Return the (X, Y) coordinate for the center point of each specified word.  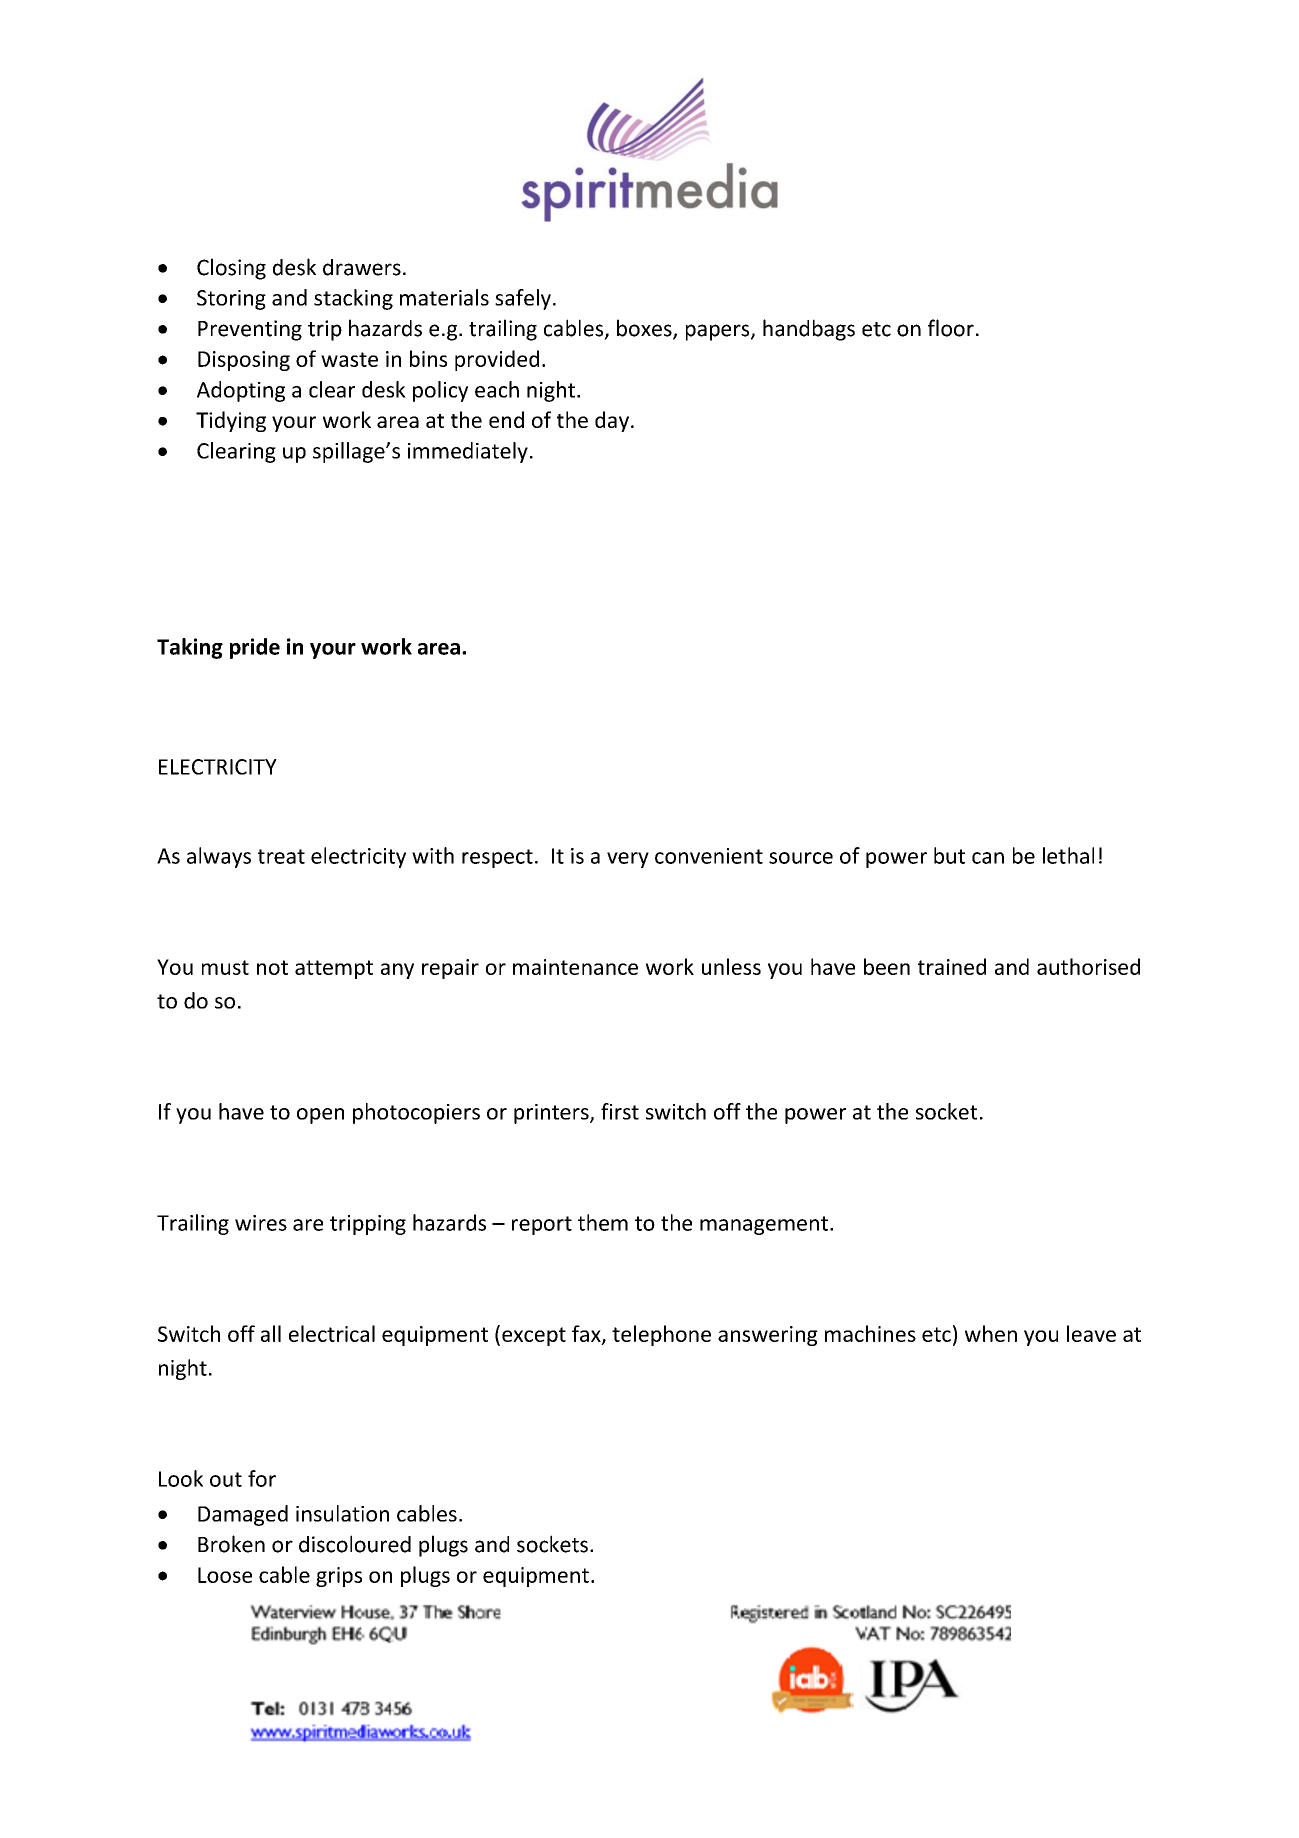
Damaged (243, 1515)
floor (951, 328)
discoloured (355, 1544)
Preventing (250, 330)
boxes (645, 329)
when (991, 1333)
